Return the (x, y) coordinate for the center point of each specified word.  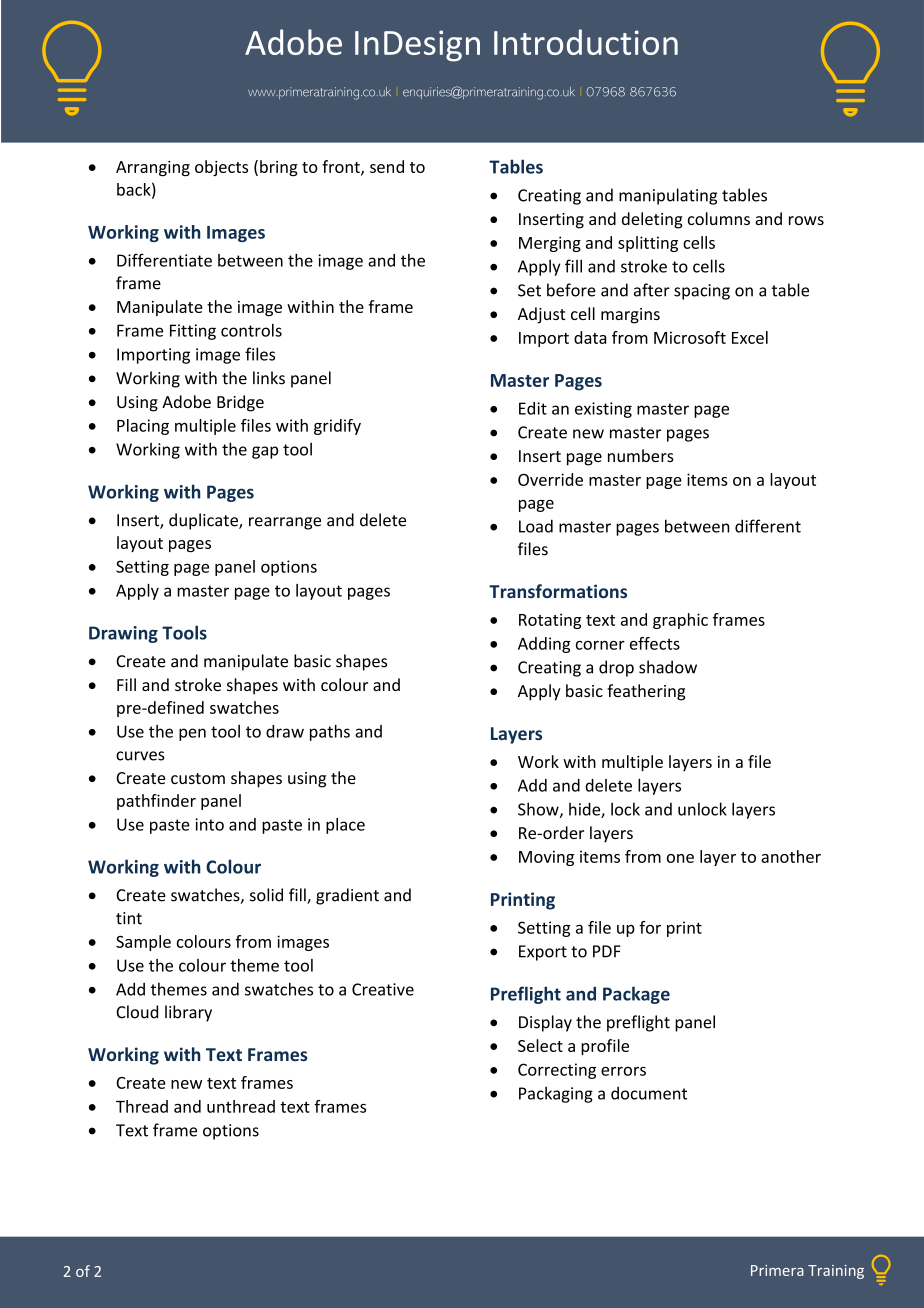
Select (540, 1045)
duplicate (204, 521)
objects (221, 168)
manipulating (668, 196)
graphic (680, 621)
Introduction (586, 42)
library (188, 1013)
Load (536, 526)
